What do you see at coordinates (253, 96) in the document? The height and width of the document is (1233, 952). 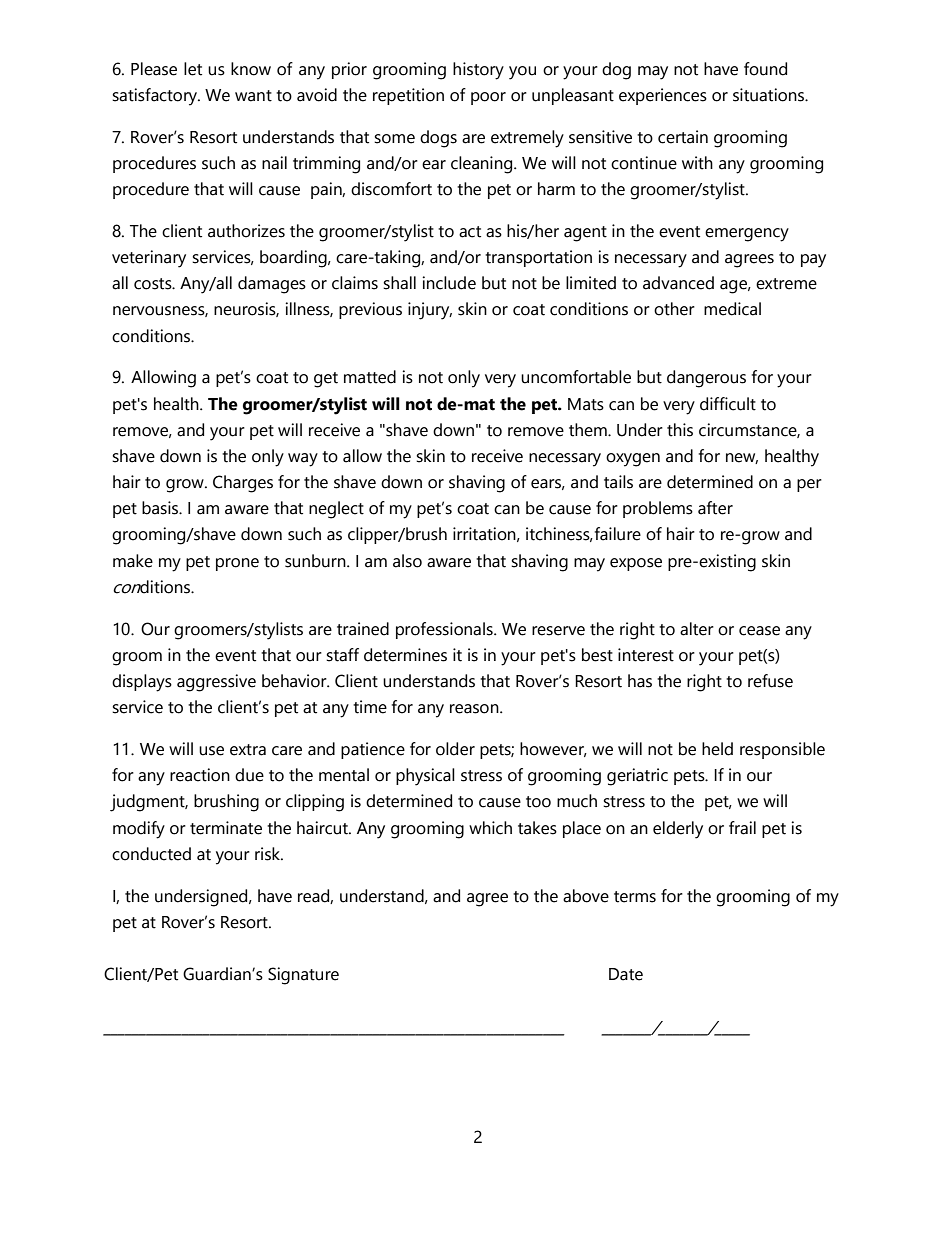 I see `want` at bounding box center [253, 96].
